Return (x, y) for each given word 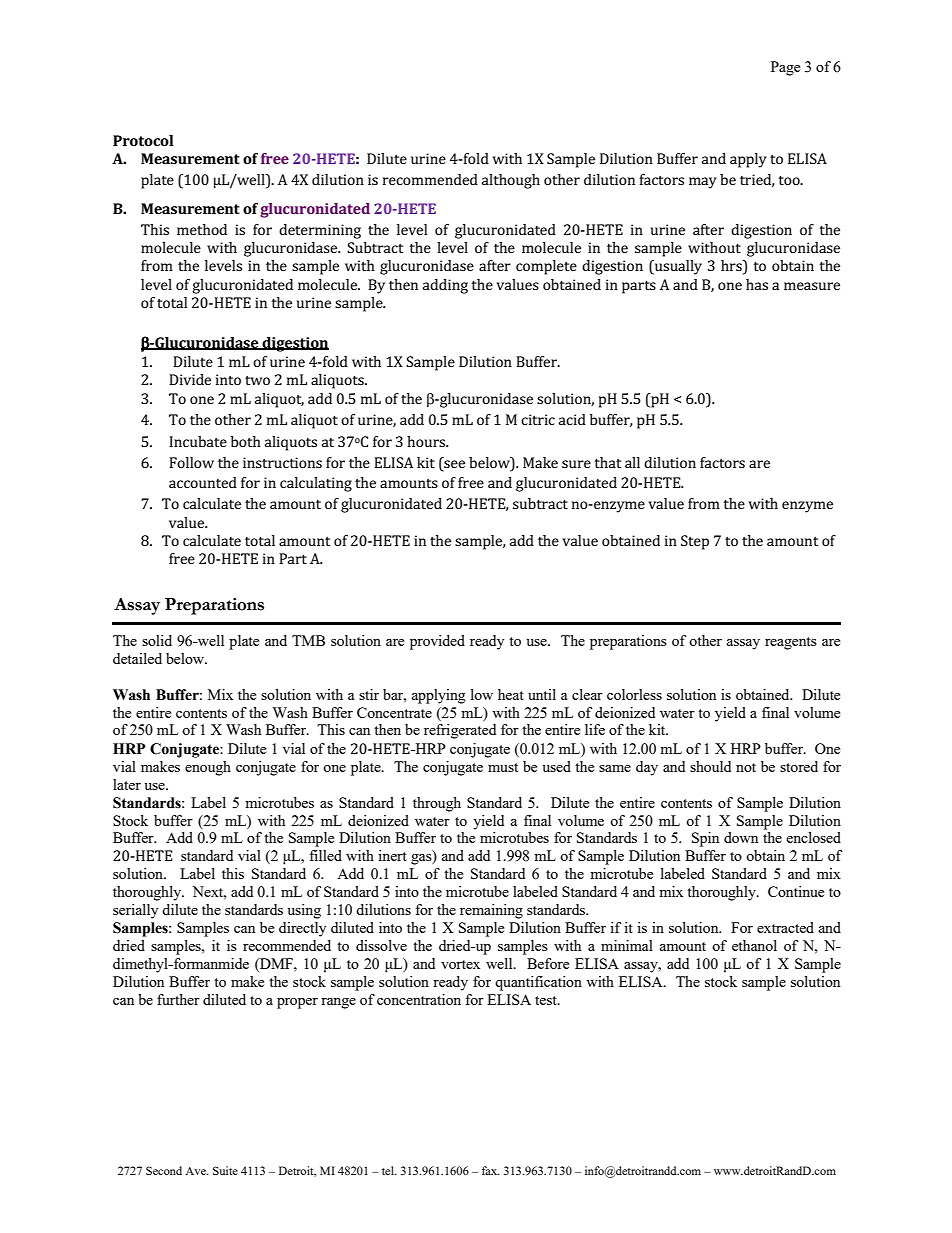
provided (437, 642)
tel (389, 1170)
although (511, 181)
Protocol (143, 140)
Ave (196, 1171)
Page (785, 68)
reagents (791, 643)
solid (157, 640)
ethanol (754, 945)
